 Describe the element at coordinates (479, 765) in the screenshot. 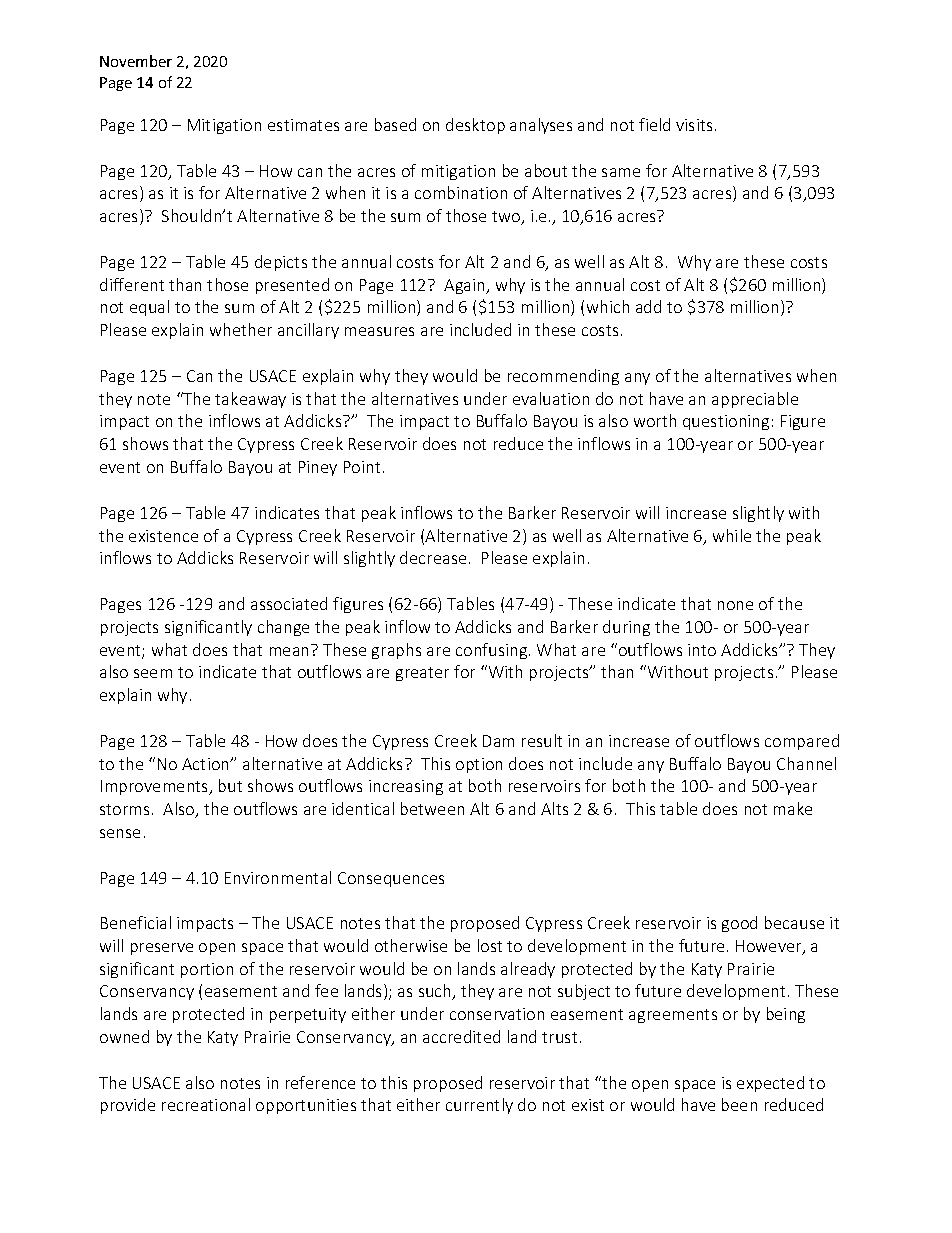

I see `option` at that location.
